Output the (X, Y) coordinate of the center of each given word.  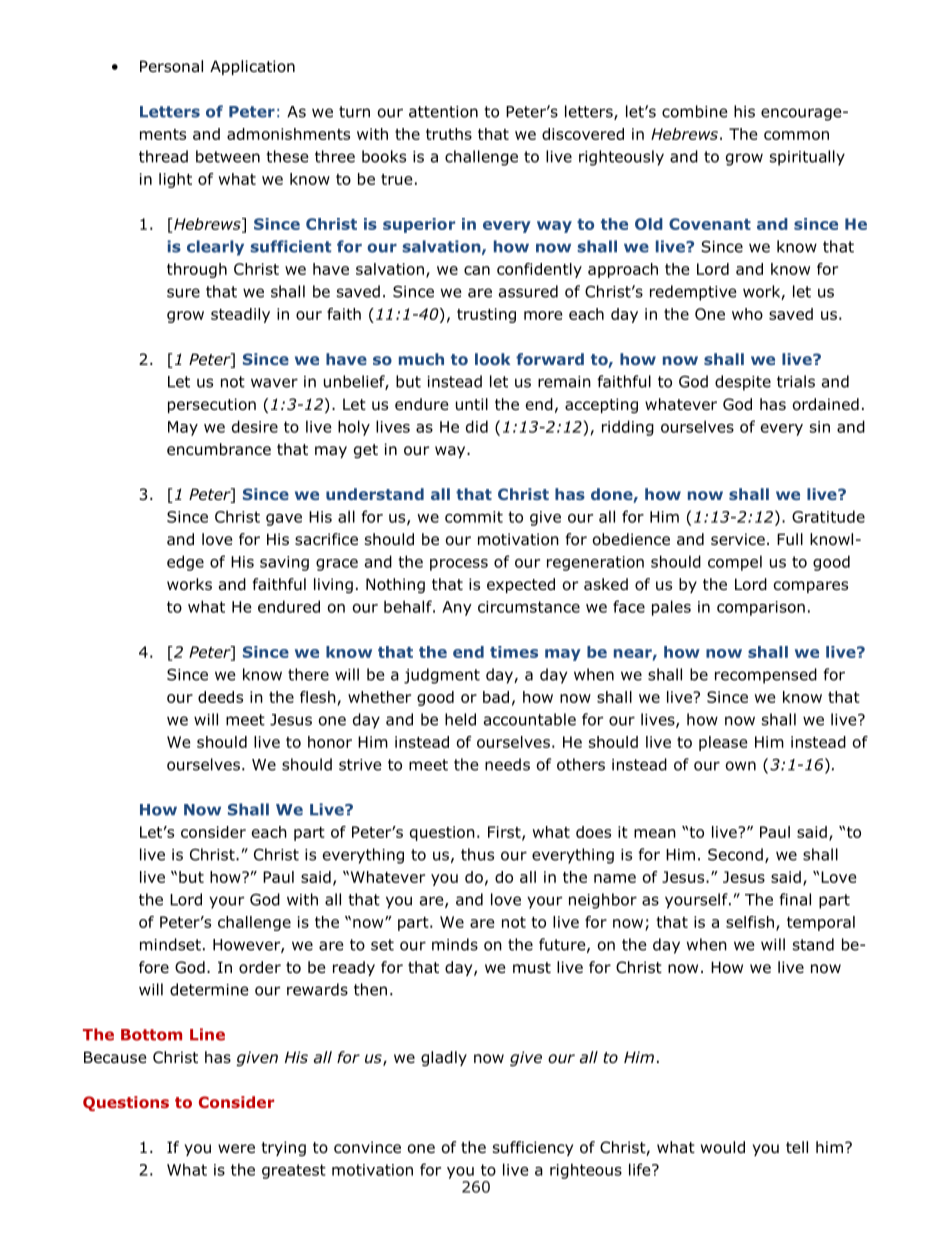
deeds (220, 697)
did (477, 426)
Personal (171, 66)
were (236, 1148)
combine (695, 111)
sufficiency (533, 1148)
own (741, 766)
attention (443, 112)
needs (507, 764)
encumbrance (219, 449)
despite (743, 383)
